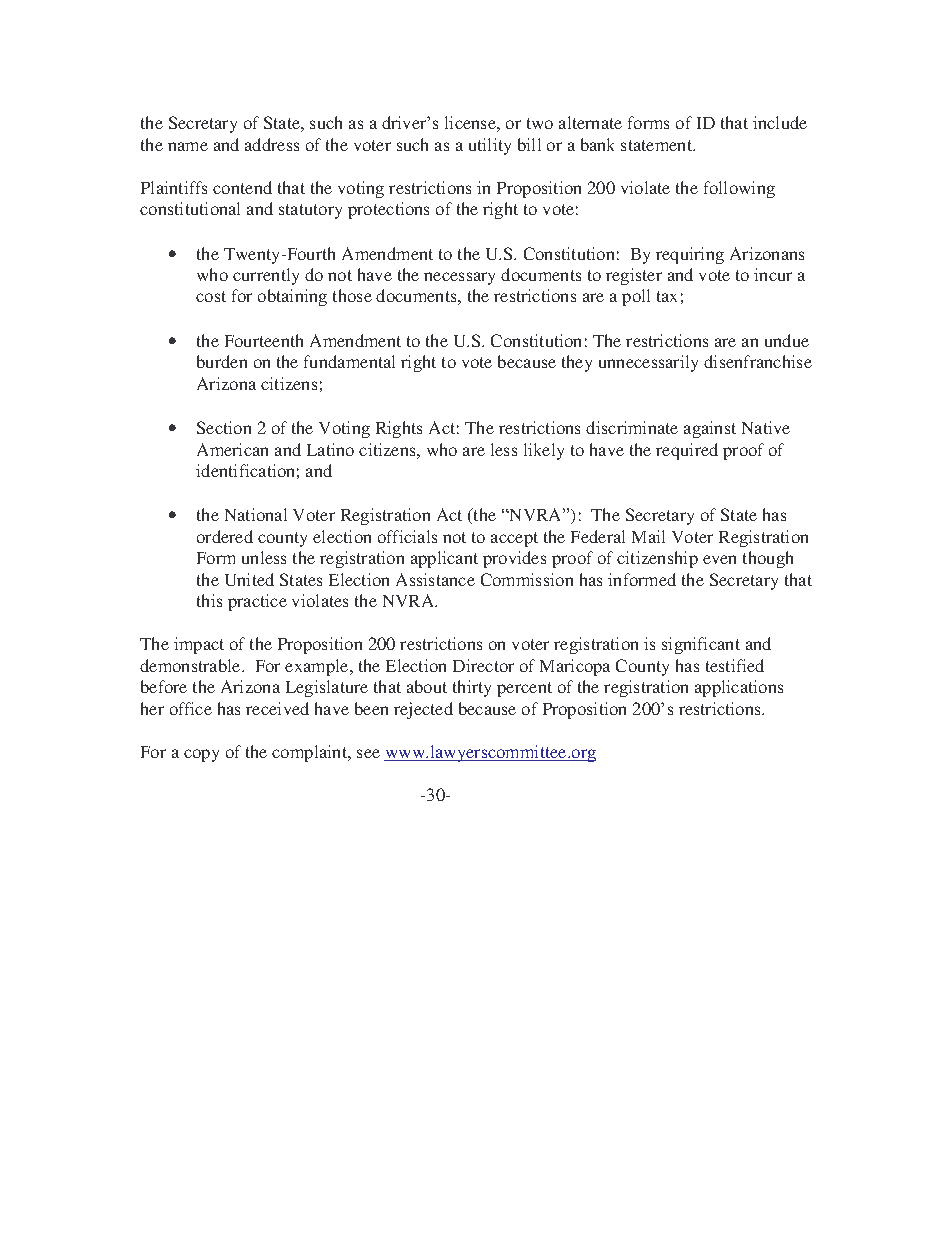 The height and width of the document is (1233, 952). What do you see at coordinates (266, 276) in the document?
I see `currently` at bounding box center [266, 276].
